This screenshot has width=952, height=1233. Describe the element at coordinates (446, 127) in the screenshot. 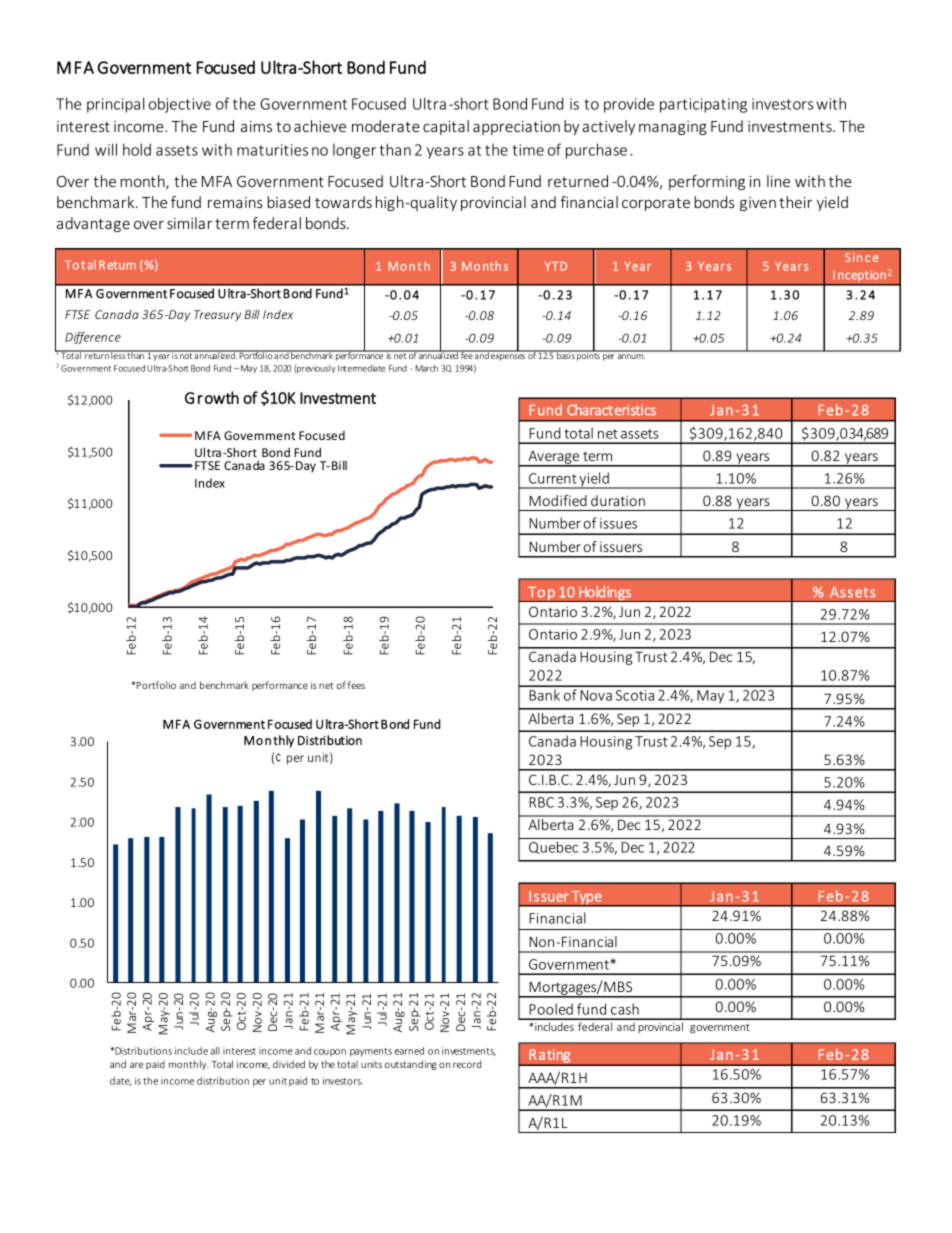

I see `capital` at that location.
